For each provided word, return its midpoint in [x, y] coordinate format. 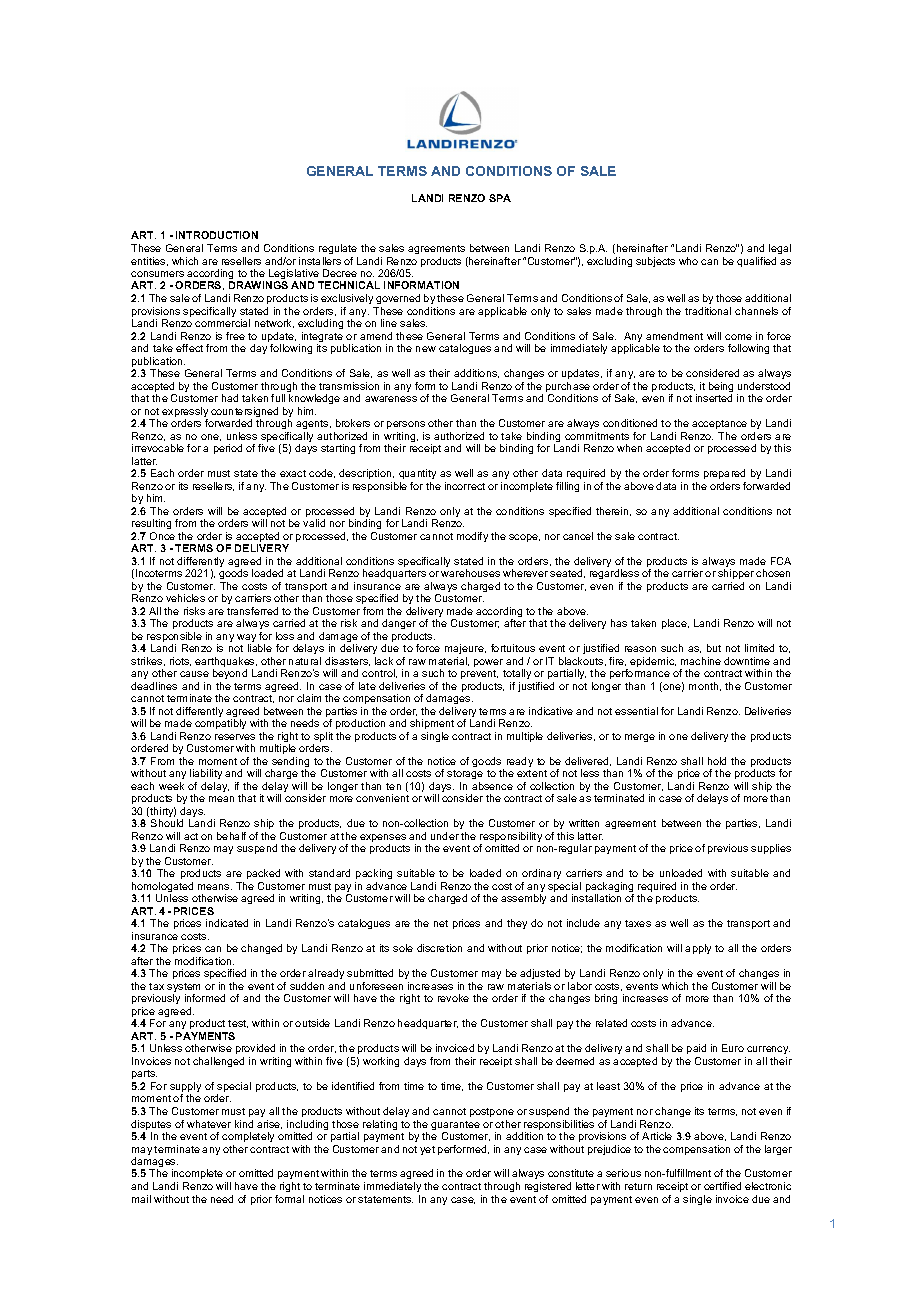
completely [248, 1137]
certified [722, 1186]
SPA [500, 198]
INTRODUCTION [217, 235]
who [688, 261]
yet [427, 1150]
